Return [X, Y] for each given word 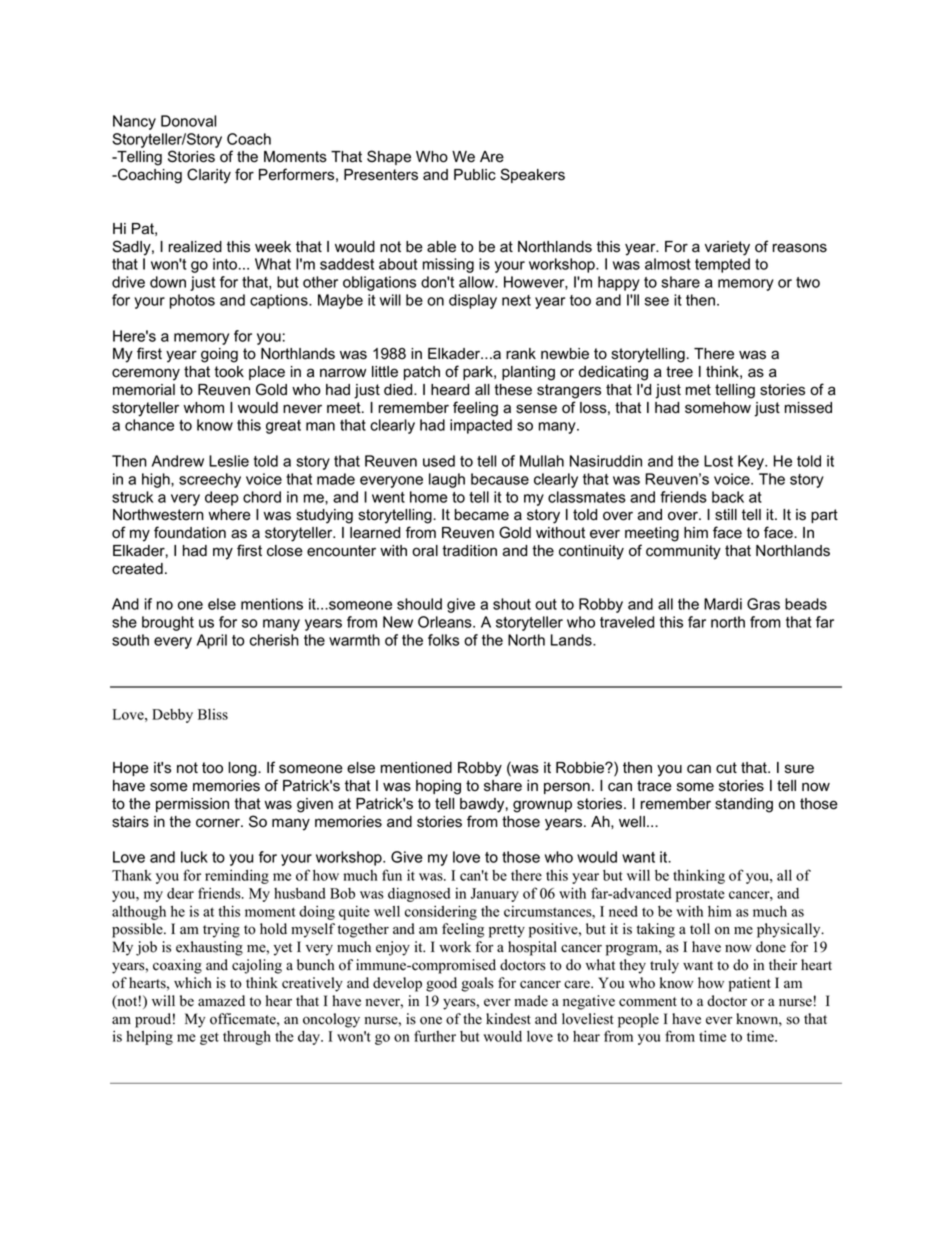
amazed [221, 1001]
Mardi [723, 604]
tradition [469, 551]
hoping [438, 787]
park [479, 373]
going [219, 355]
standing [744, 805]
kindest [508, 1019]
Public [475, 175]
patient [750, 984]
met [698, 390]
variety [727, 248]
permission [192, 805]
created [137, 569]
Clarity [209, 176]
